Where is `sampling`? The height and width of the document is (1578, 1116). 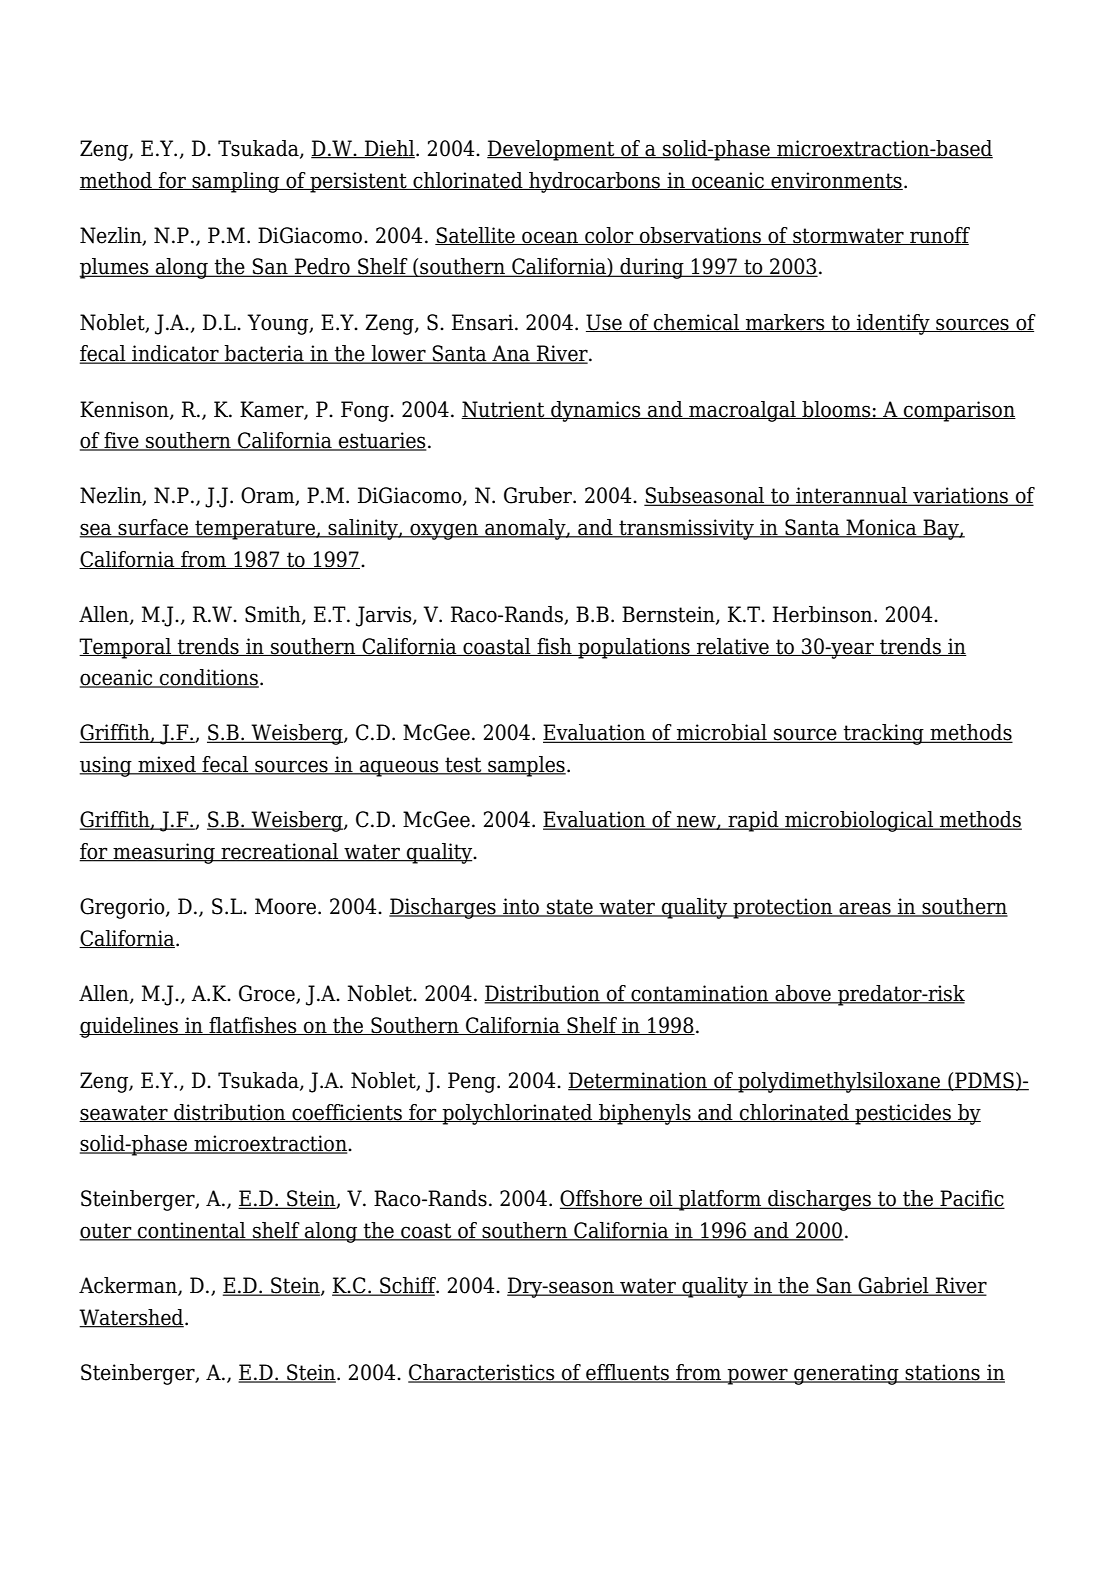 sampling is located at coordinates (236, 182).
